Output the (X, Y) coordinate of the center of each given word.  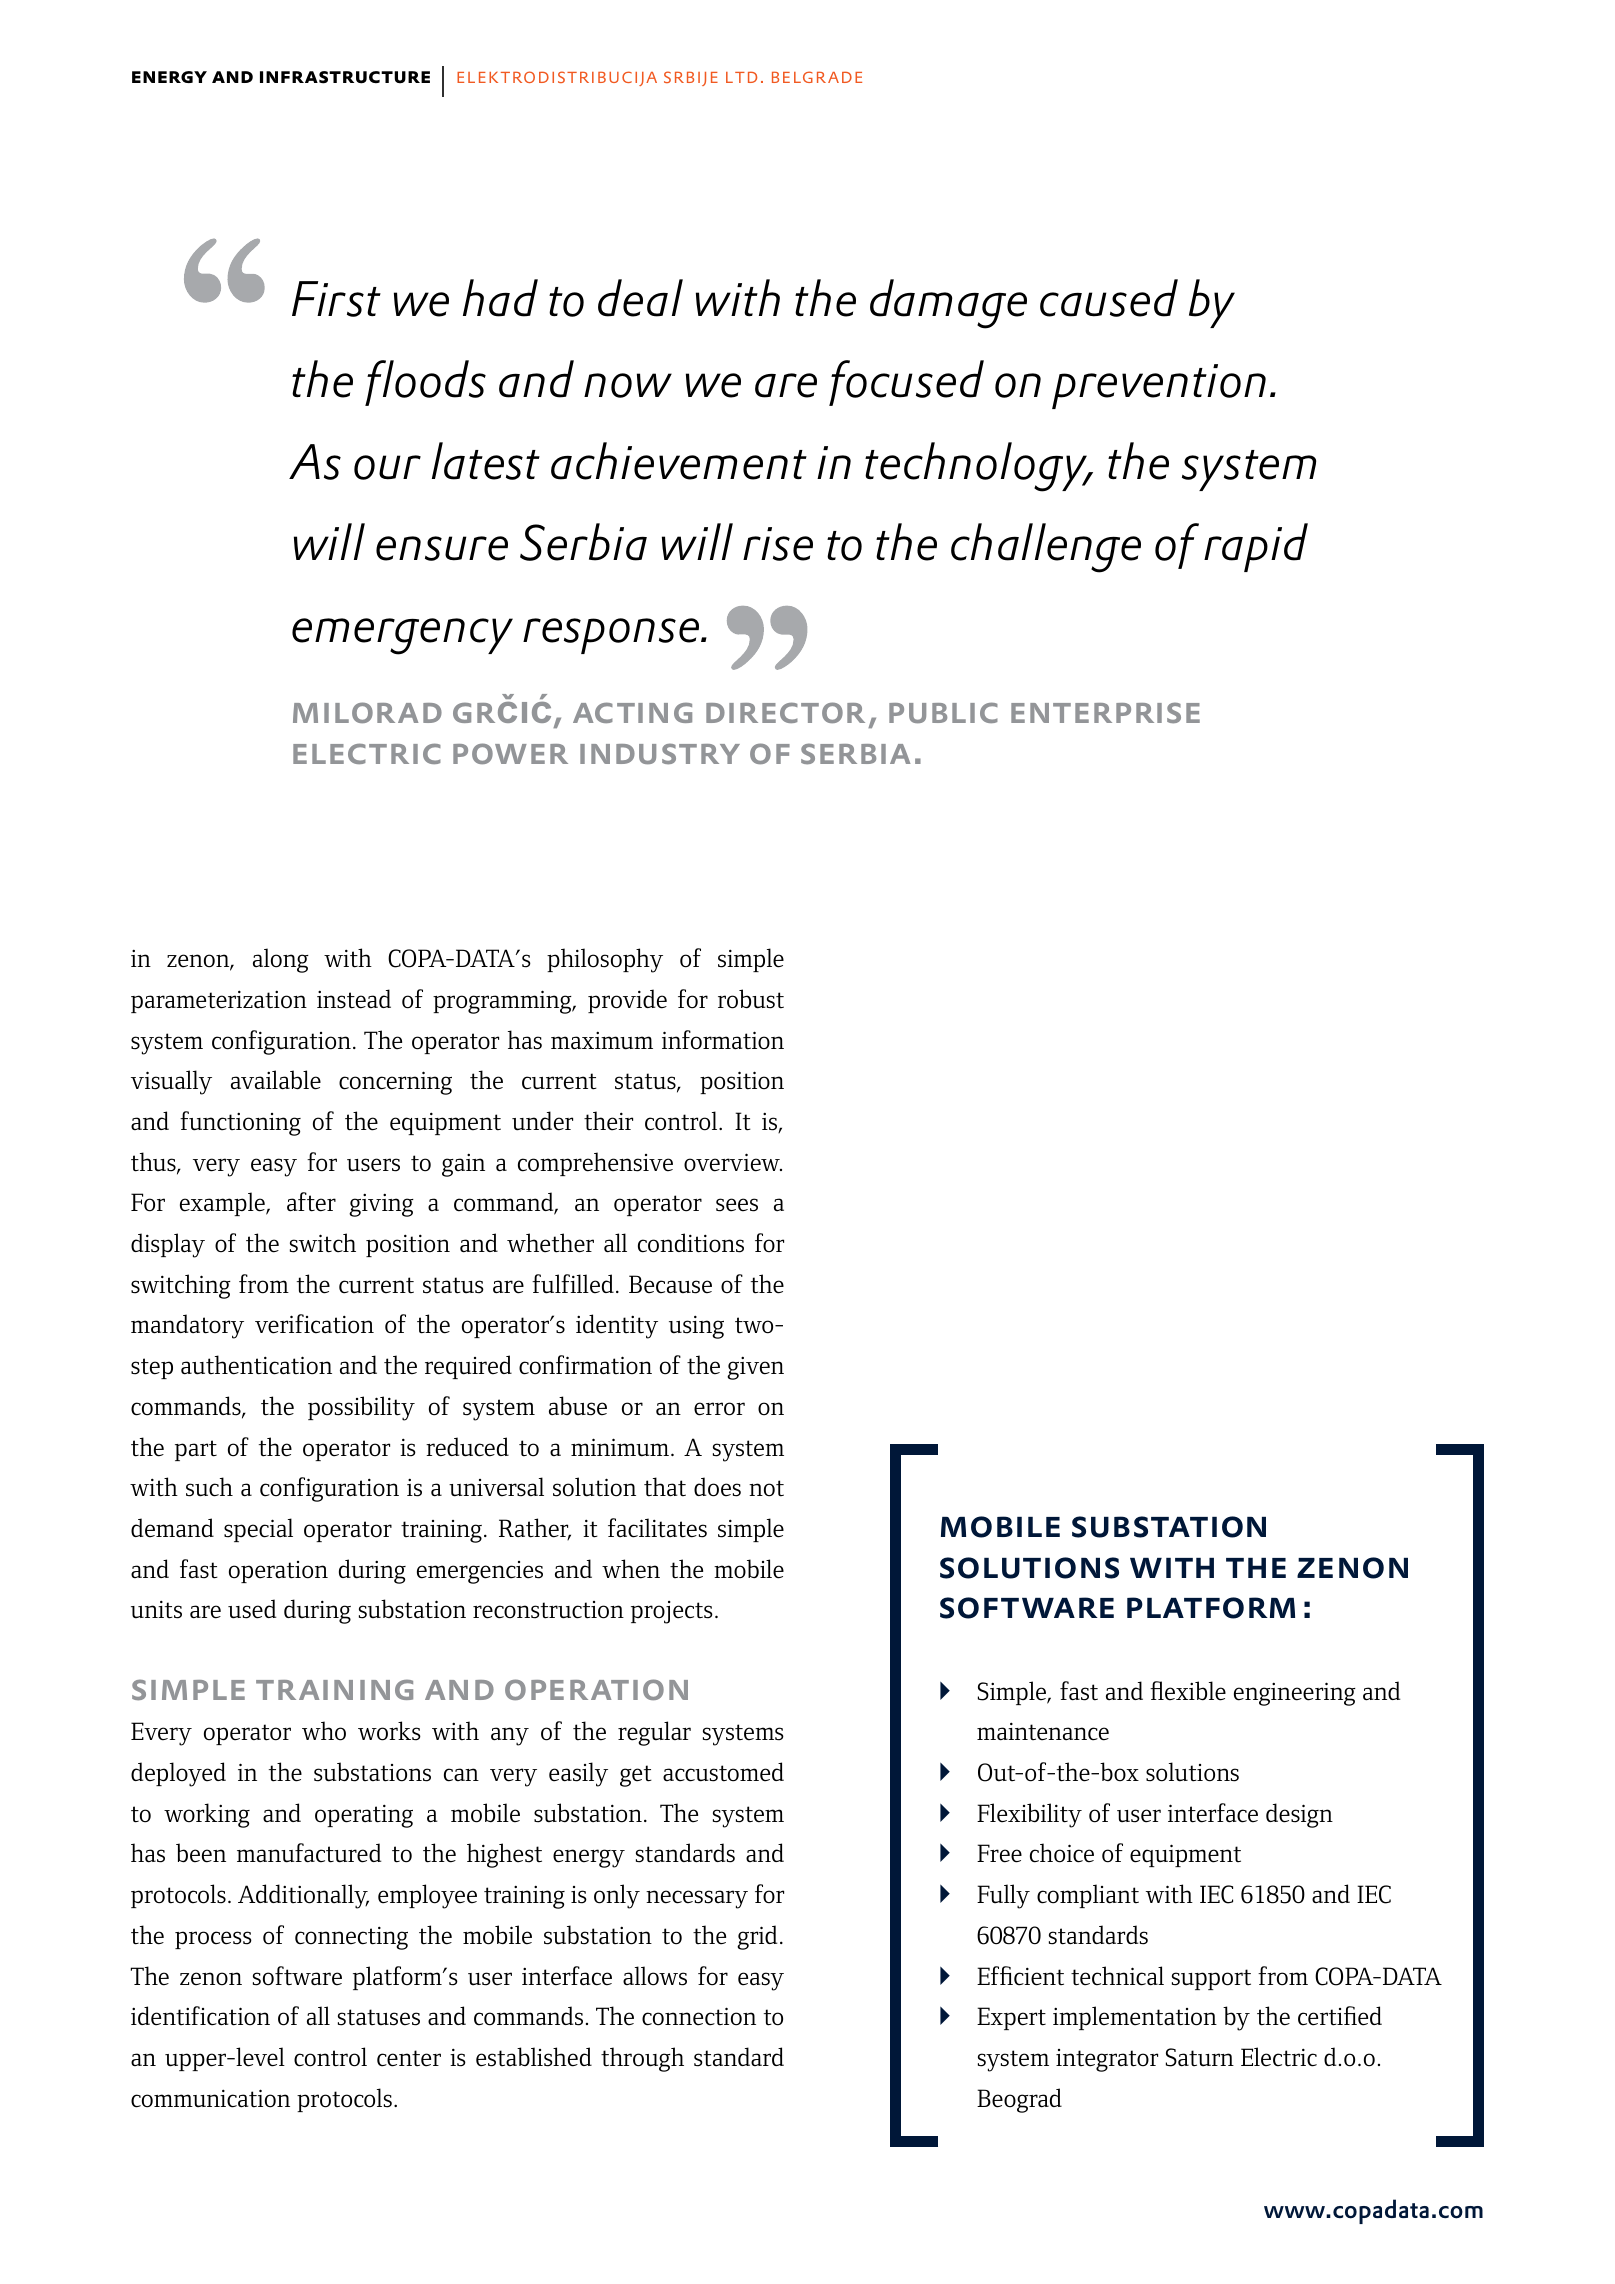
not (766, 1488)
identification (200, 2016)
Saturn (1200, 2057)
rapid (1256, 547)
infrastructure (345, 77)
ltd (741, 77)
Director (785, 712)
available (276, 1080)
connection (699, 2016)
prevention (1159, 386)
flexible (1188, 1691)
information (723, 1040)
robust (751, 999)
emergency (402, 636)
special (258, 1530)
